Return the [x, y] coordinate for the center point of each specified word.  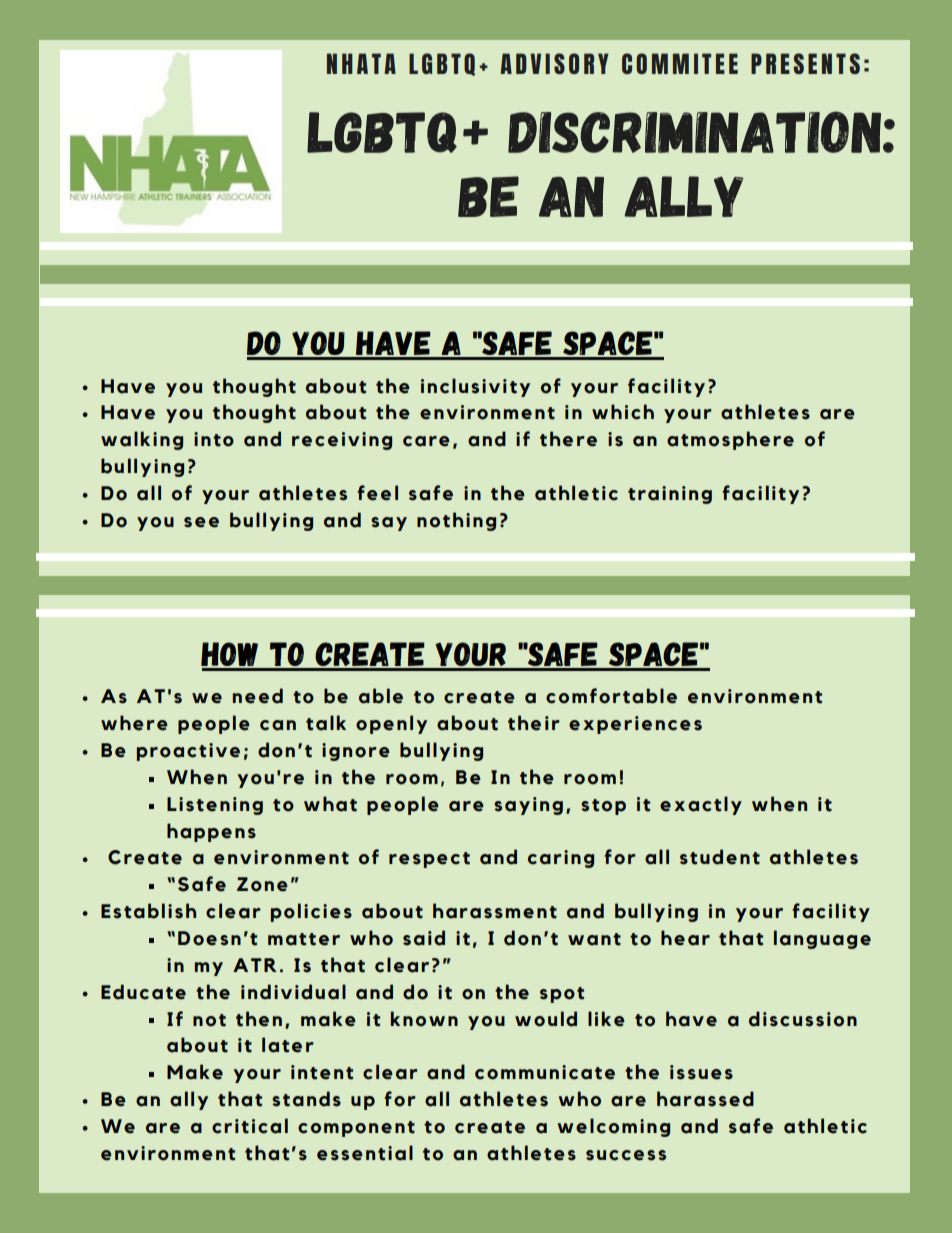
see [201, 522]
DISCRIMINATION [696, 132]
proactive [188, 752]
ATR [255, 965]
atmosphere [730, 440]
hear [685, 938]
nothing [456, 521]
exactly [701, 805]
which [623, 412]
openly [391, 724]
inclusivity [475, 387]
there [568, 439]
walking [142, 440]
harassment [495, 911]
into [214, 439]
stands [306, 1099]
